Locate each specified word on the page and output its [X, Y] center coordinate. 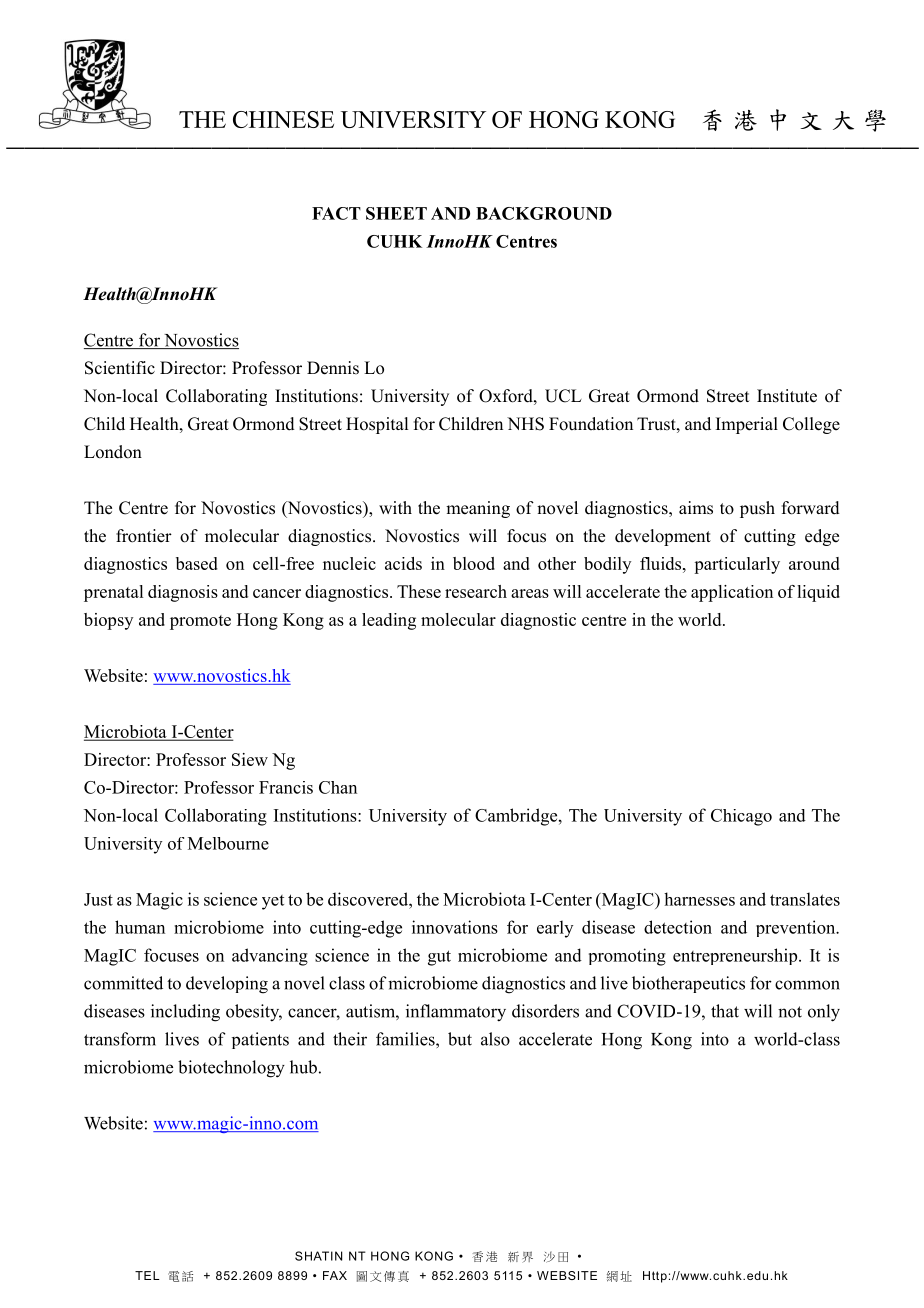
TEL [147, 1275]
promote [200, 622]
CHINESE [283, 119]
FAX [335, 1275]
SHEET [396, 213]
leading [389, 621]
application [732, 593]
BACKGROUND [544, 213]
